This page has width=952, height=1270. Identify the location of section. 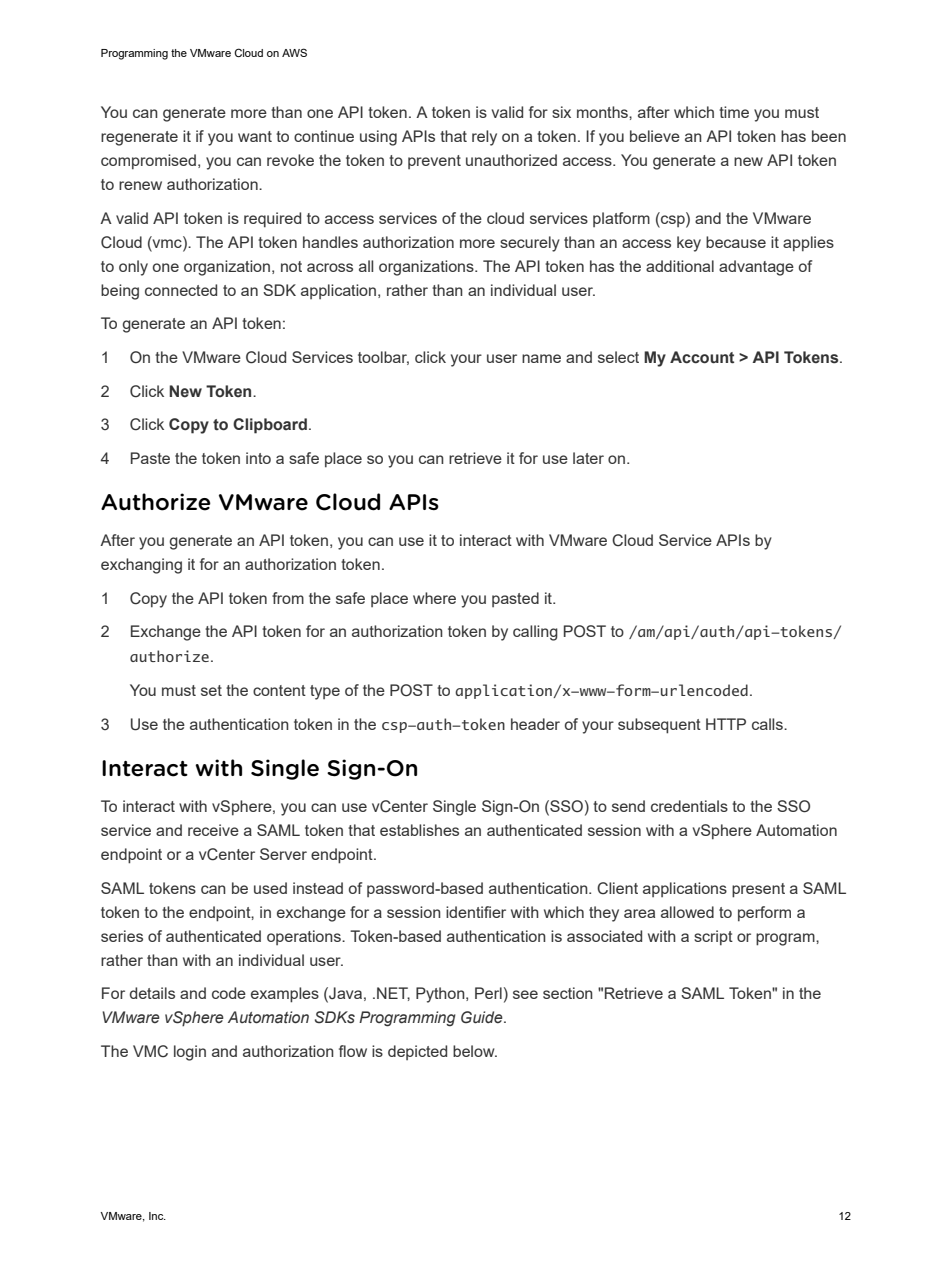
(568, 993).
